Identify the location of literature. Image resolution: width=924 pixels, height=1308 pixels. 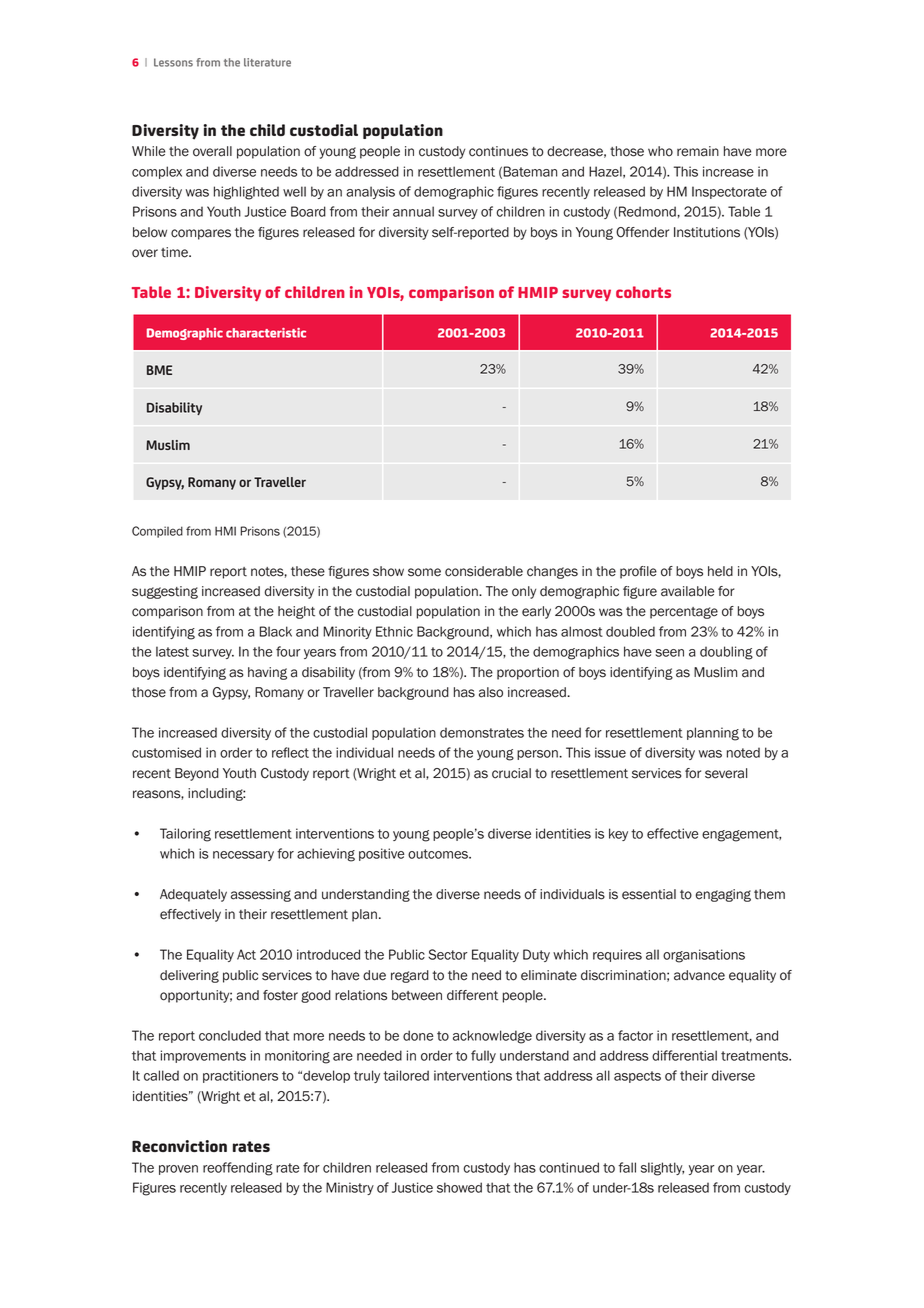
(267, 62).
